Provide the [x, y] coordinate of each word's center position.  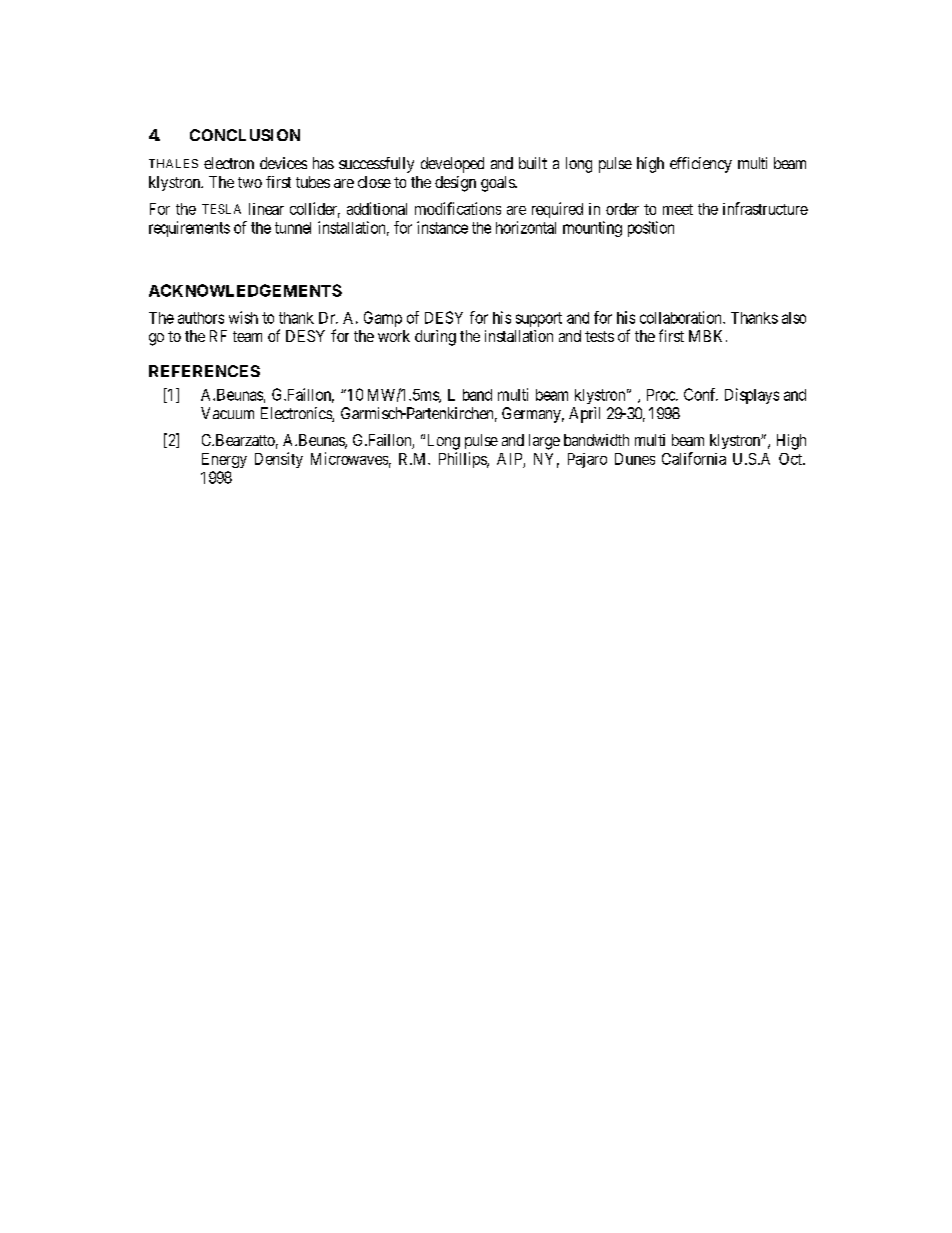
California [694, 458]
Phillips [463, 460]
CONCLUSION [245, 135]
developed [452, 165]
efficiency [701, 165]
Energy [224, 460]
